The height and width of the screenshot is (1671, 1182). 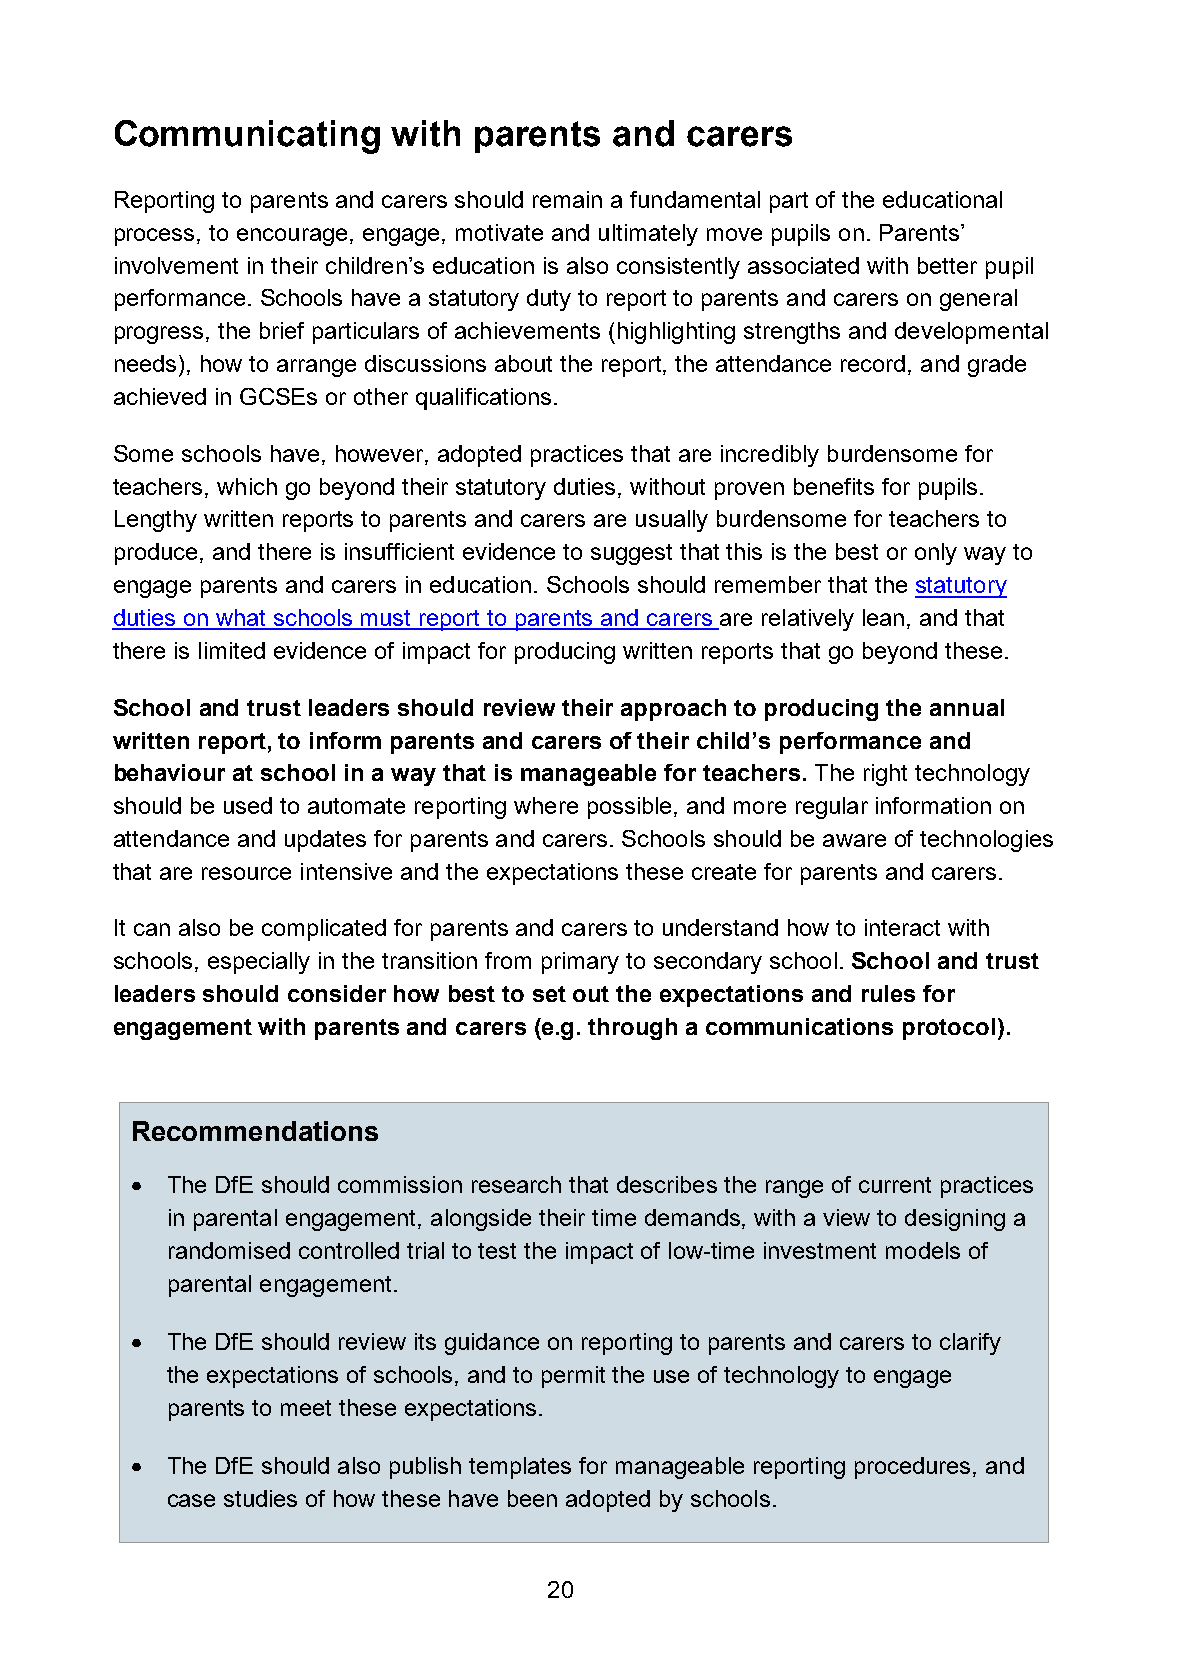 I want to click on suggest, so click(x=631, y=554).
